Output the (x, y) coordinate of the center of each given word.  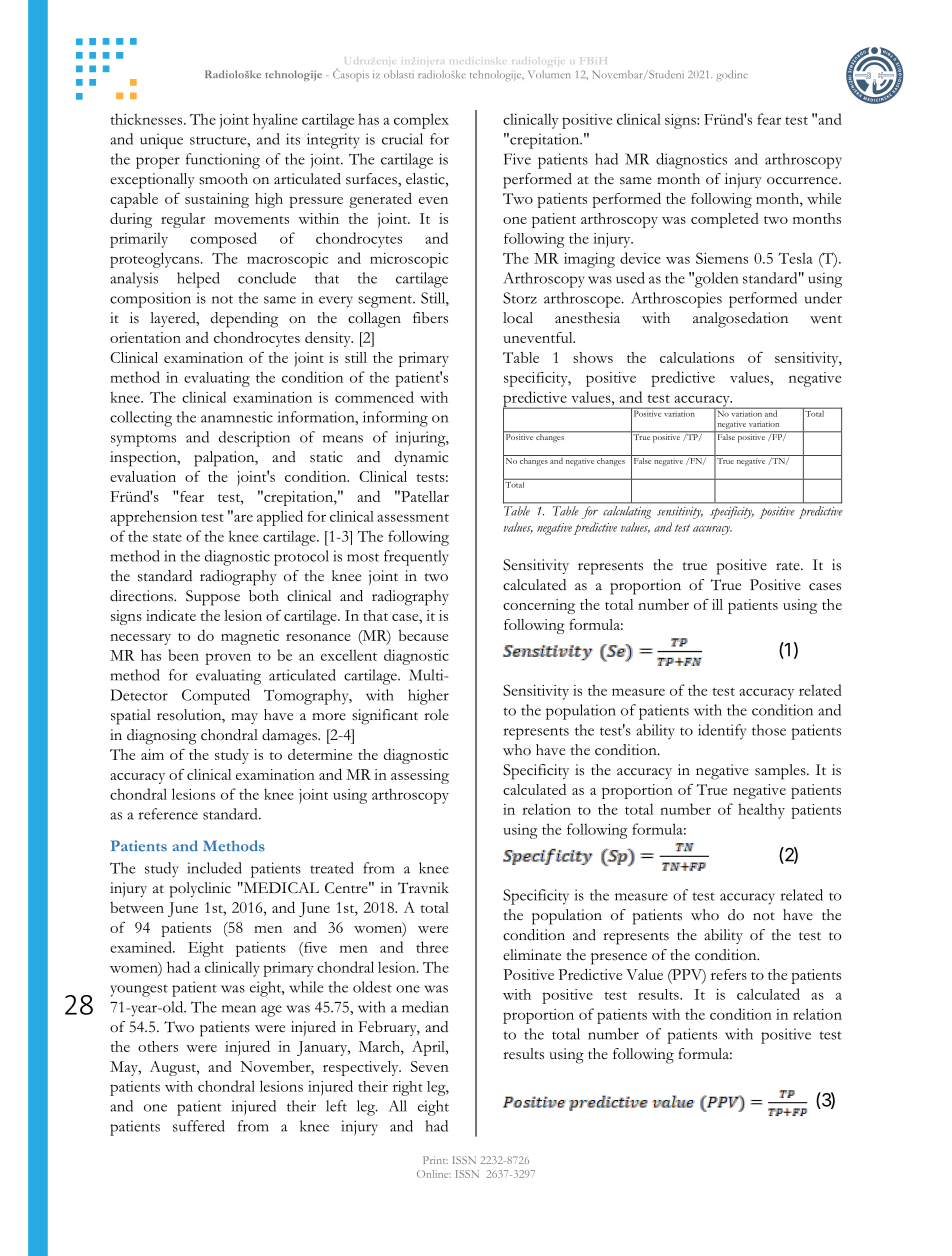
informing (395, 419)
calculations (697, 357)
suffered (199, 1126)
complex (421, 121)
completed (725, 220)
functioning (223, 161)
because (423, 635)
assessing (420, 776)
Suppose (213, 598)
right (408, 1088)
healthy (761, 811)
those (769, 730)
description (254, 439)
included (214, 868)
